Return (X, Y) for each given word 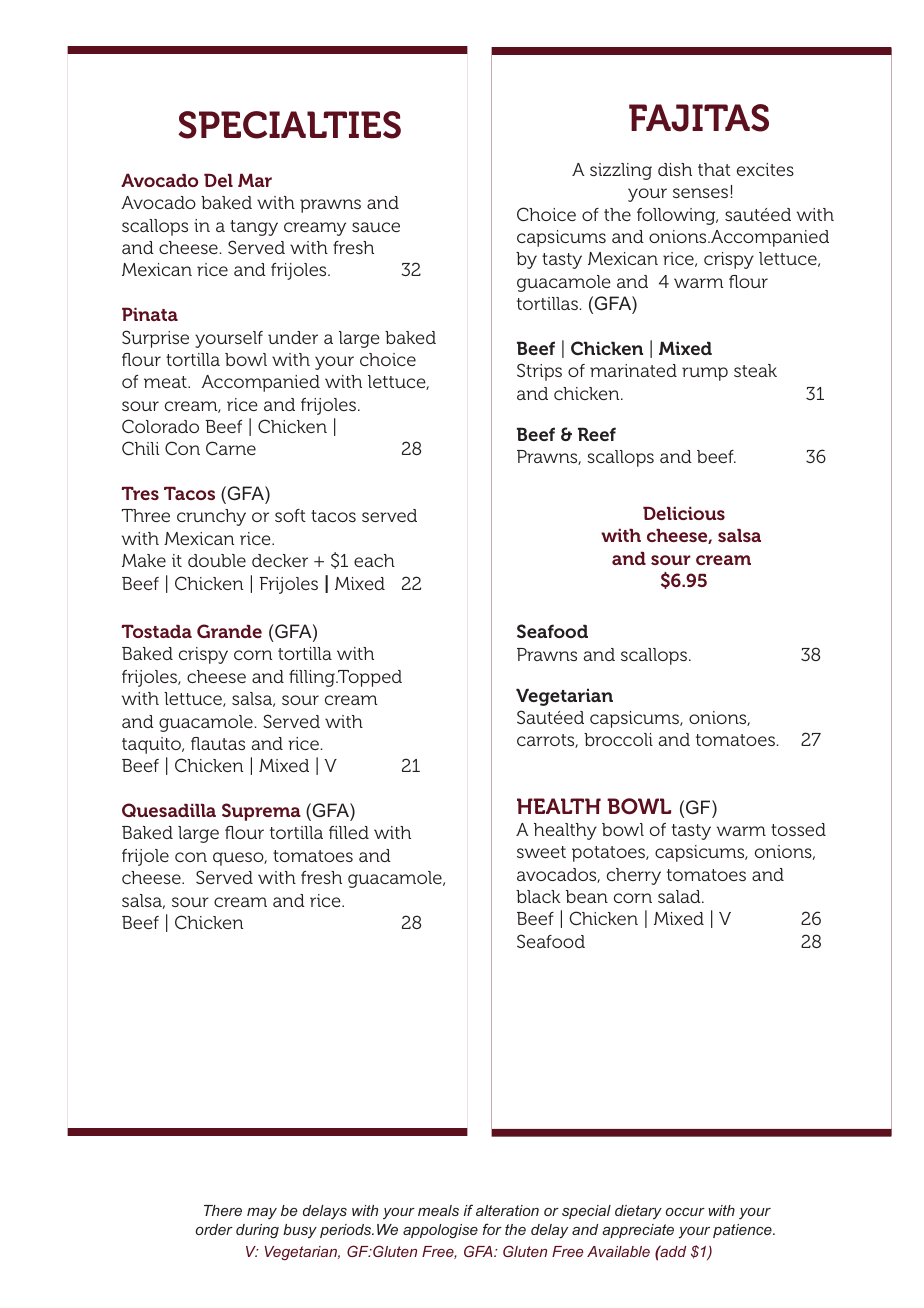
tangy (254, 228)
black (538, 896)
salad (680, 896)
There (223, 1210)
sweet (541, 852)
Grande (229, 631)
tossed (798, 829)
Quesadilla (169, 810)
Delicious (684, 513)
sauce (376, 227)
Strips (539, 372)
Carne (231, 448)
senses (700, 193)
